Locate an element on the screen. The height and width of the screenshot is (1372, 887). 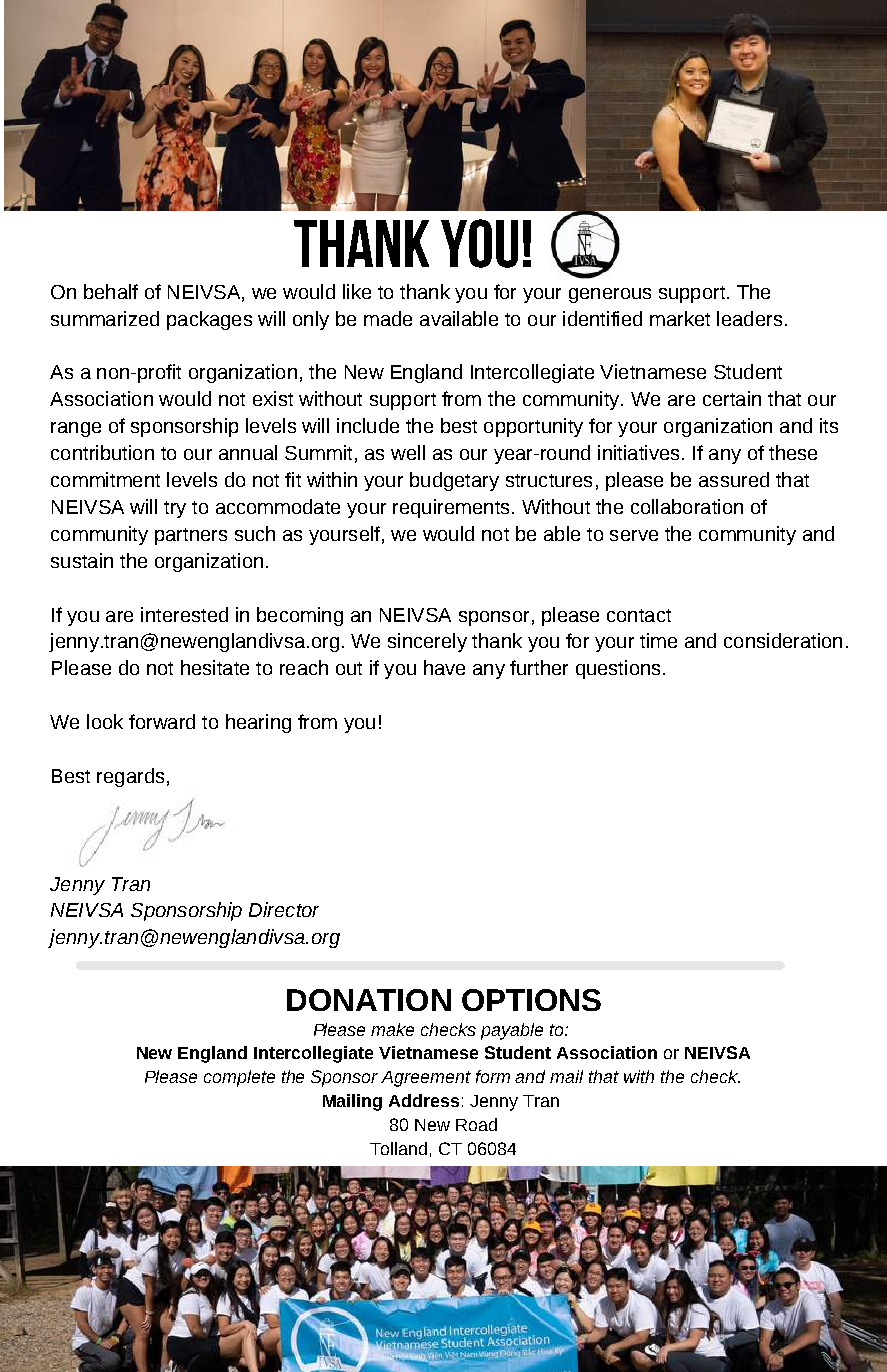
made is located at coordinates (388, 318).
